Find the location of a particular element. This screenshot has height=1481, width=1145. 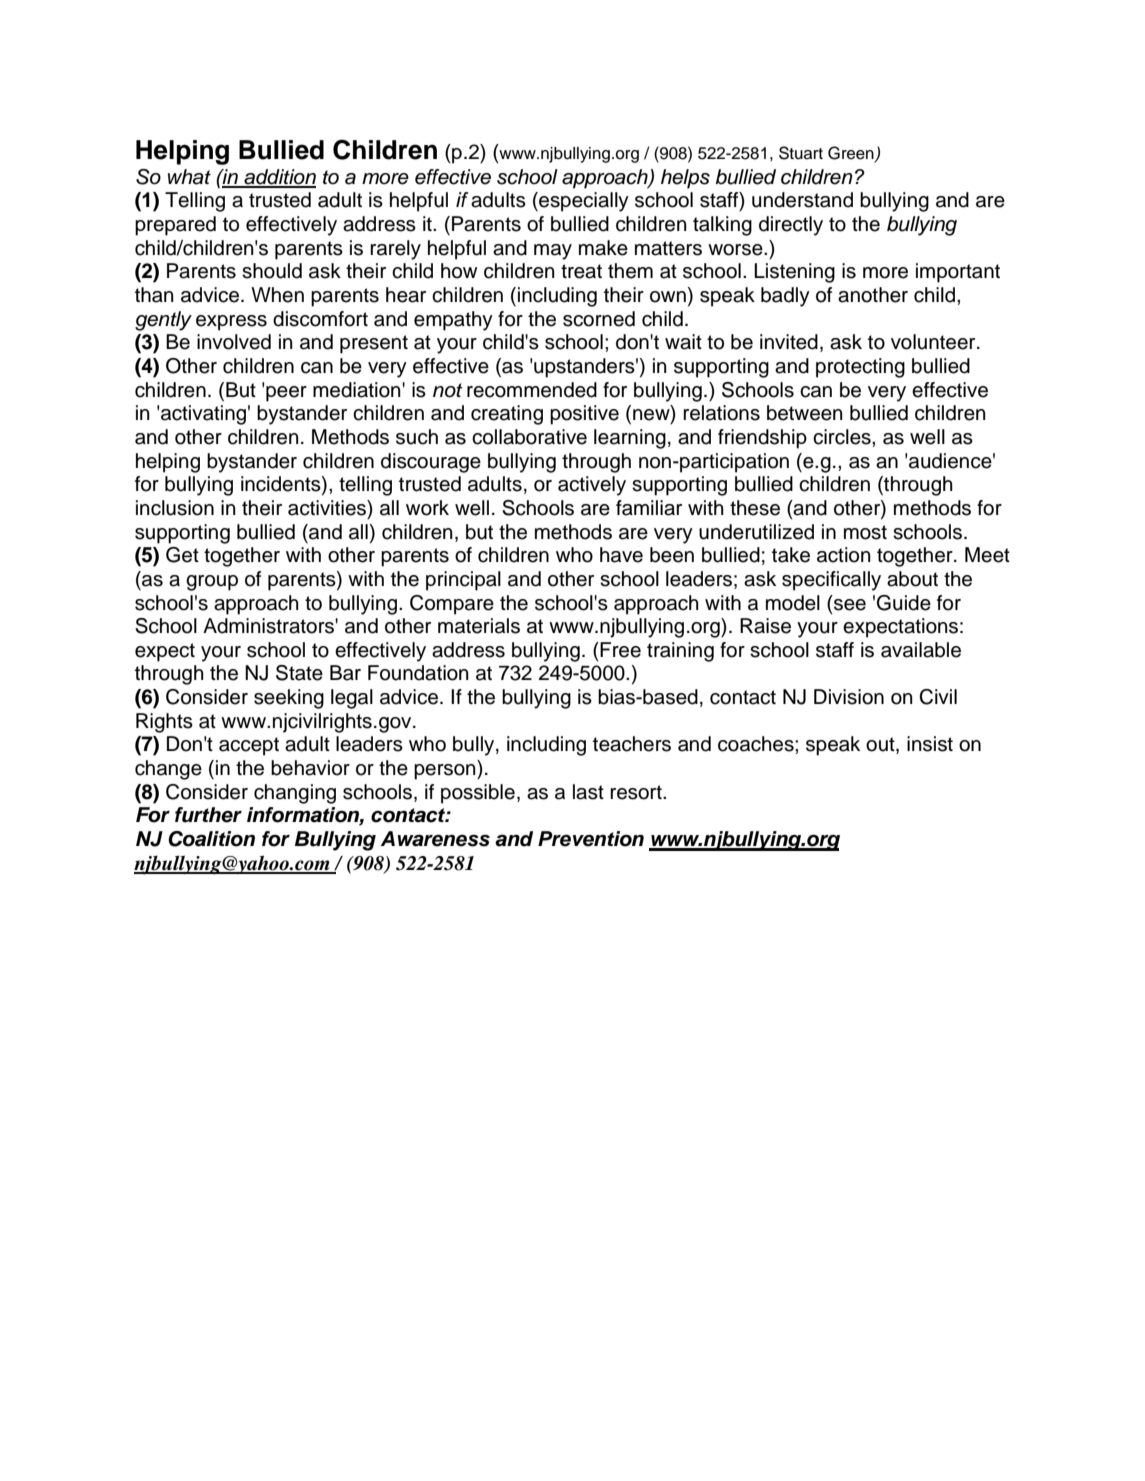

materials is located at coordinates (479, 626).
